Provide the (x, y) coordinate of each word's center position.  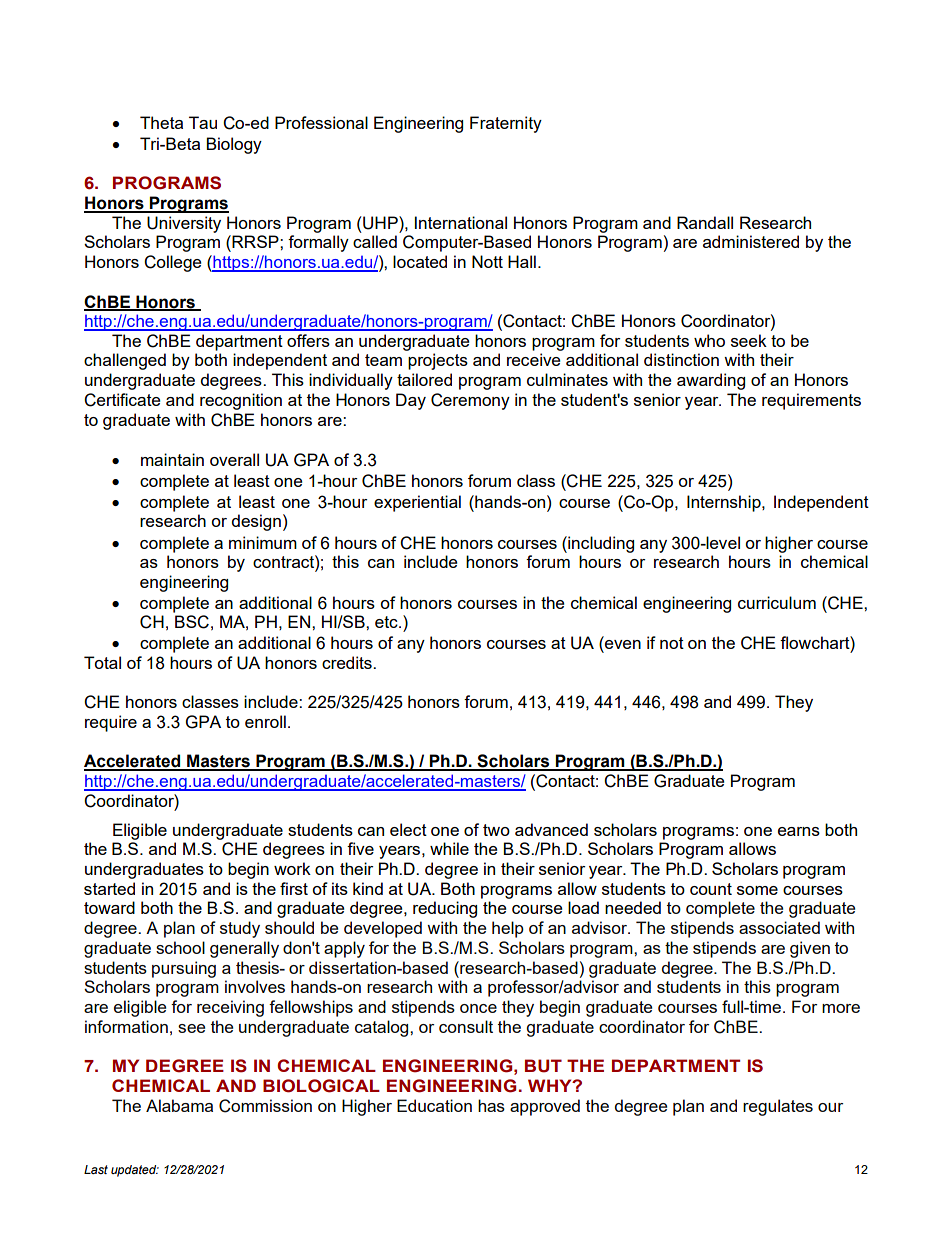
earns (799, 831)
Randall (705, 222)
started (109, 888)
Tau (203, 122)
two (496, 830)
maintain (172, 459)
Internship (725, 503)
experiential (417, 503)
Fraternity (506, 124)
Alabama (179, 1105)
